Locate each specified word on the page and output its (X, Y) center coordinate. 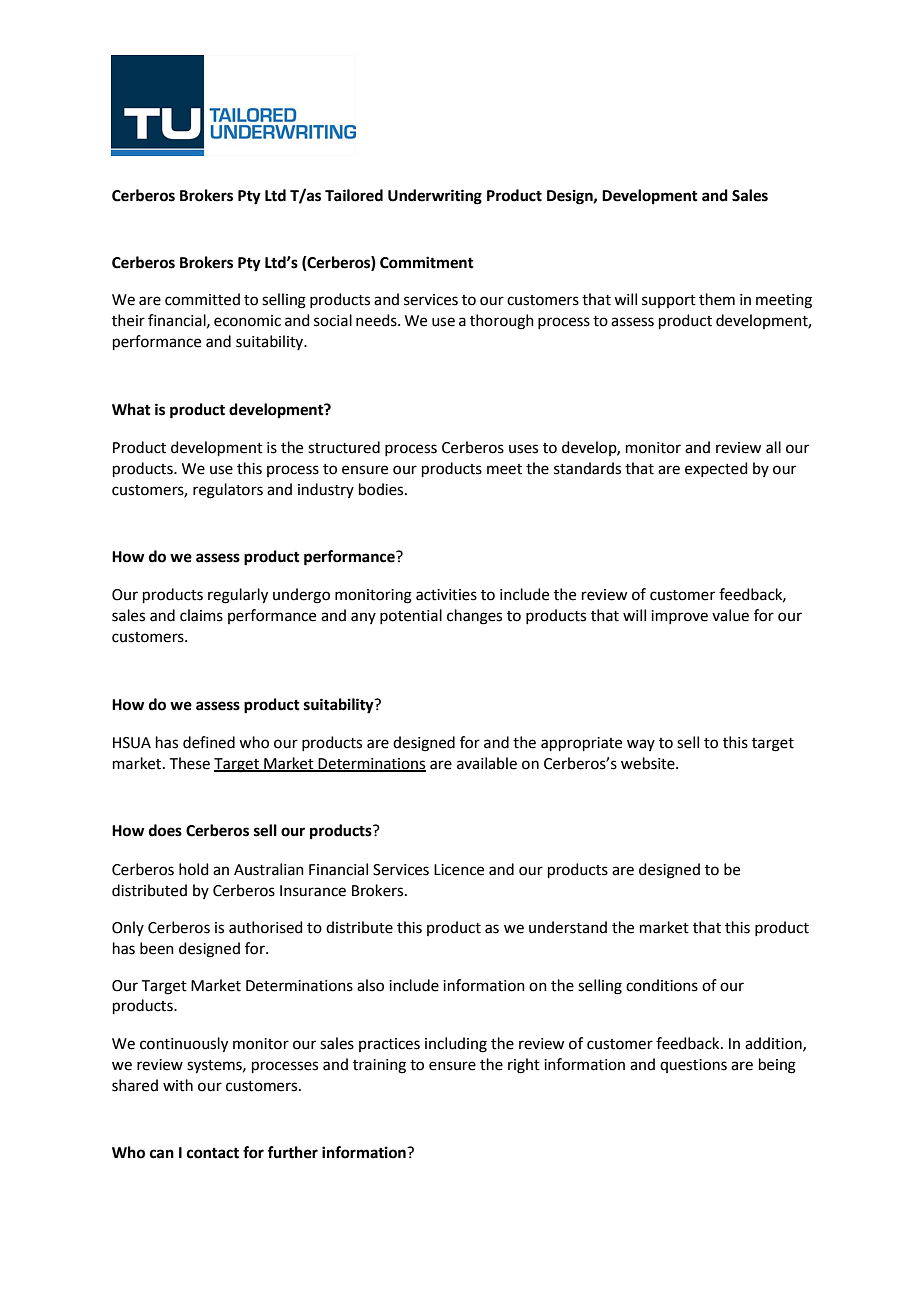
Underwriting (435, 197)
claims (201, 615)
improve (679, 617)
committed (202, 299)
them (717, 299)
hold (194, 869)
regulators (228, 491)
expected (716, 469)
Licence (459, 870)
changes (474, 617)
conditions (662, 985)
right (524, 1066)
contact (213, 1153)
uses (523, 449)
